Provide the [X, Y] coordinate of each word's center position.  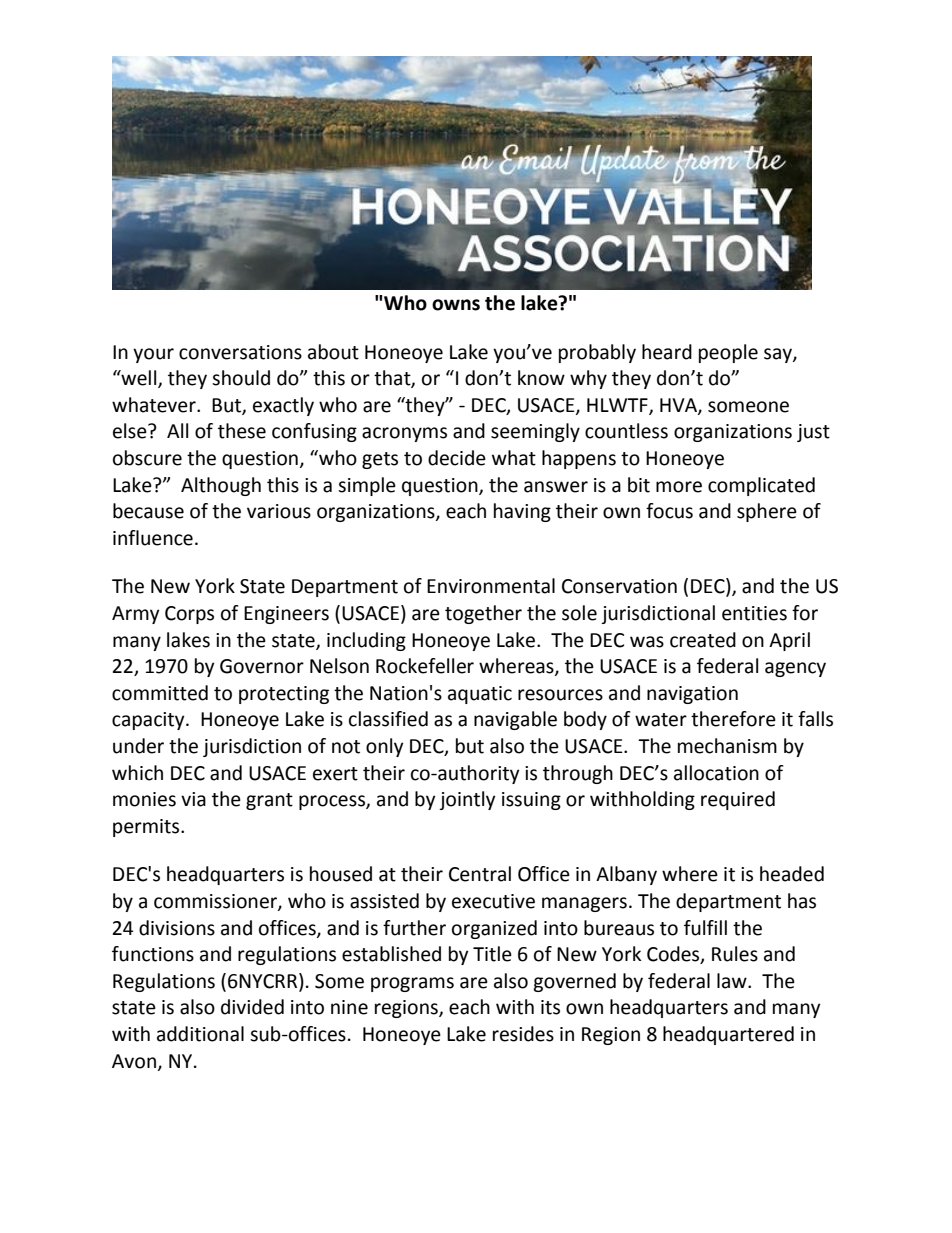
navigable [515, 720]
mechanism [727, 746]
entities [754, 613]
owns [456, 305]
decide [457, 458]
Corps [189, 615]
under [138, 746]
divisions [177, 928]
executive [493, 901]
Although [221, 486]
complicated [761, 486]
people [728, 353]
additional [200, 1034]
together [483, 614]
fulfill [705, 928]
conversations [240, 352]
